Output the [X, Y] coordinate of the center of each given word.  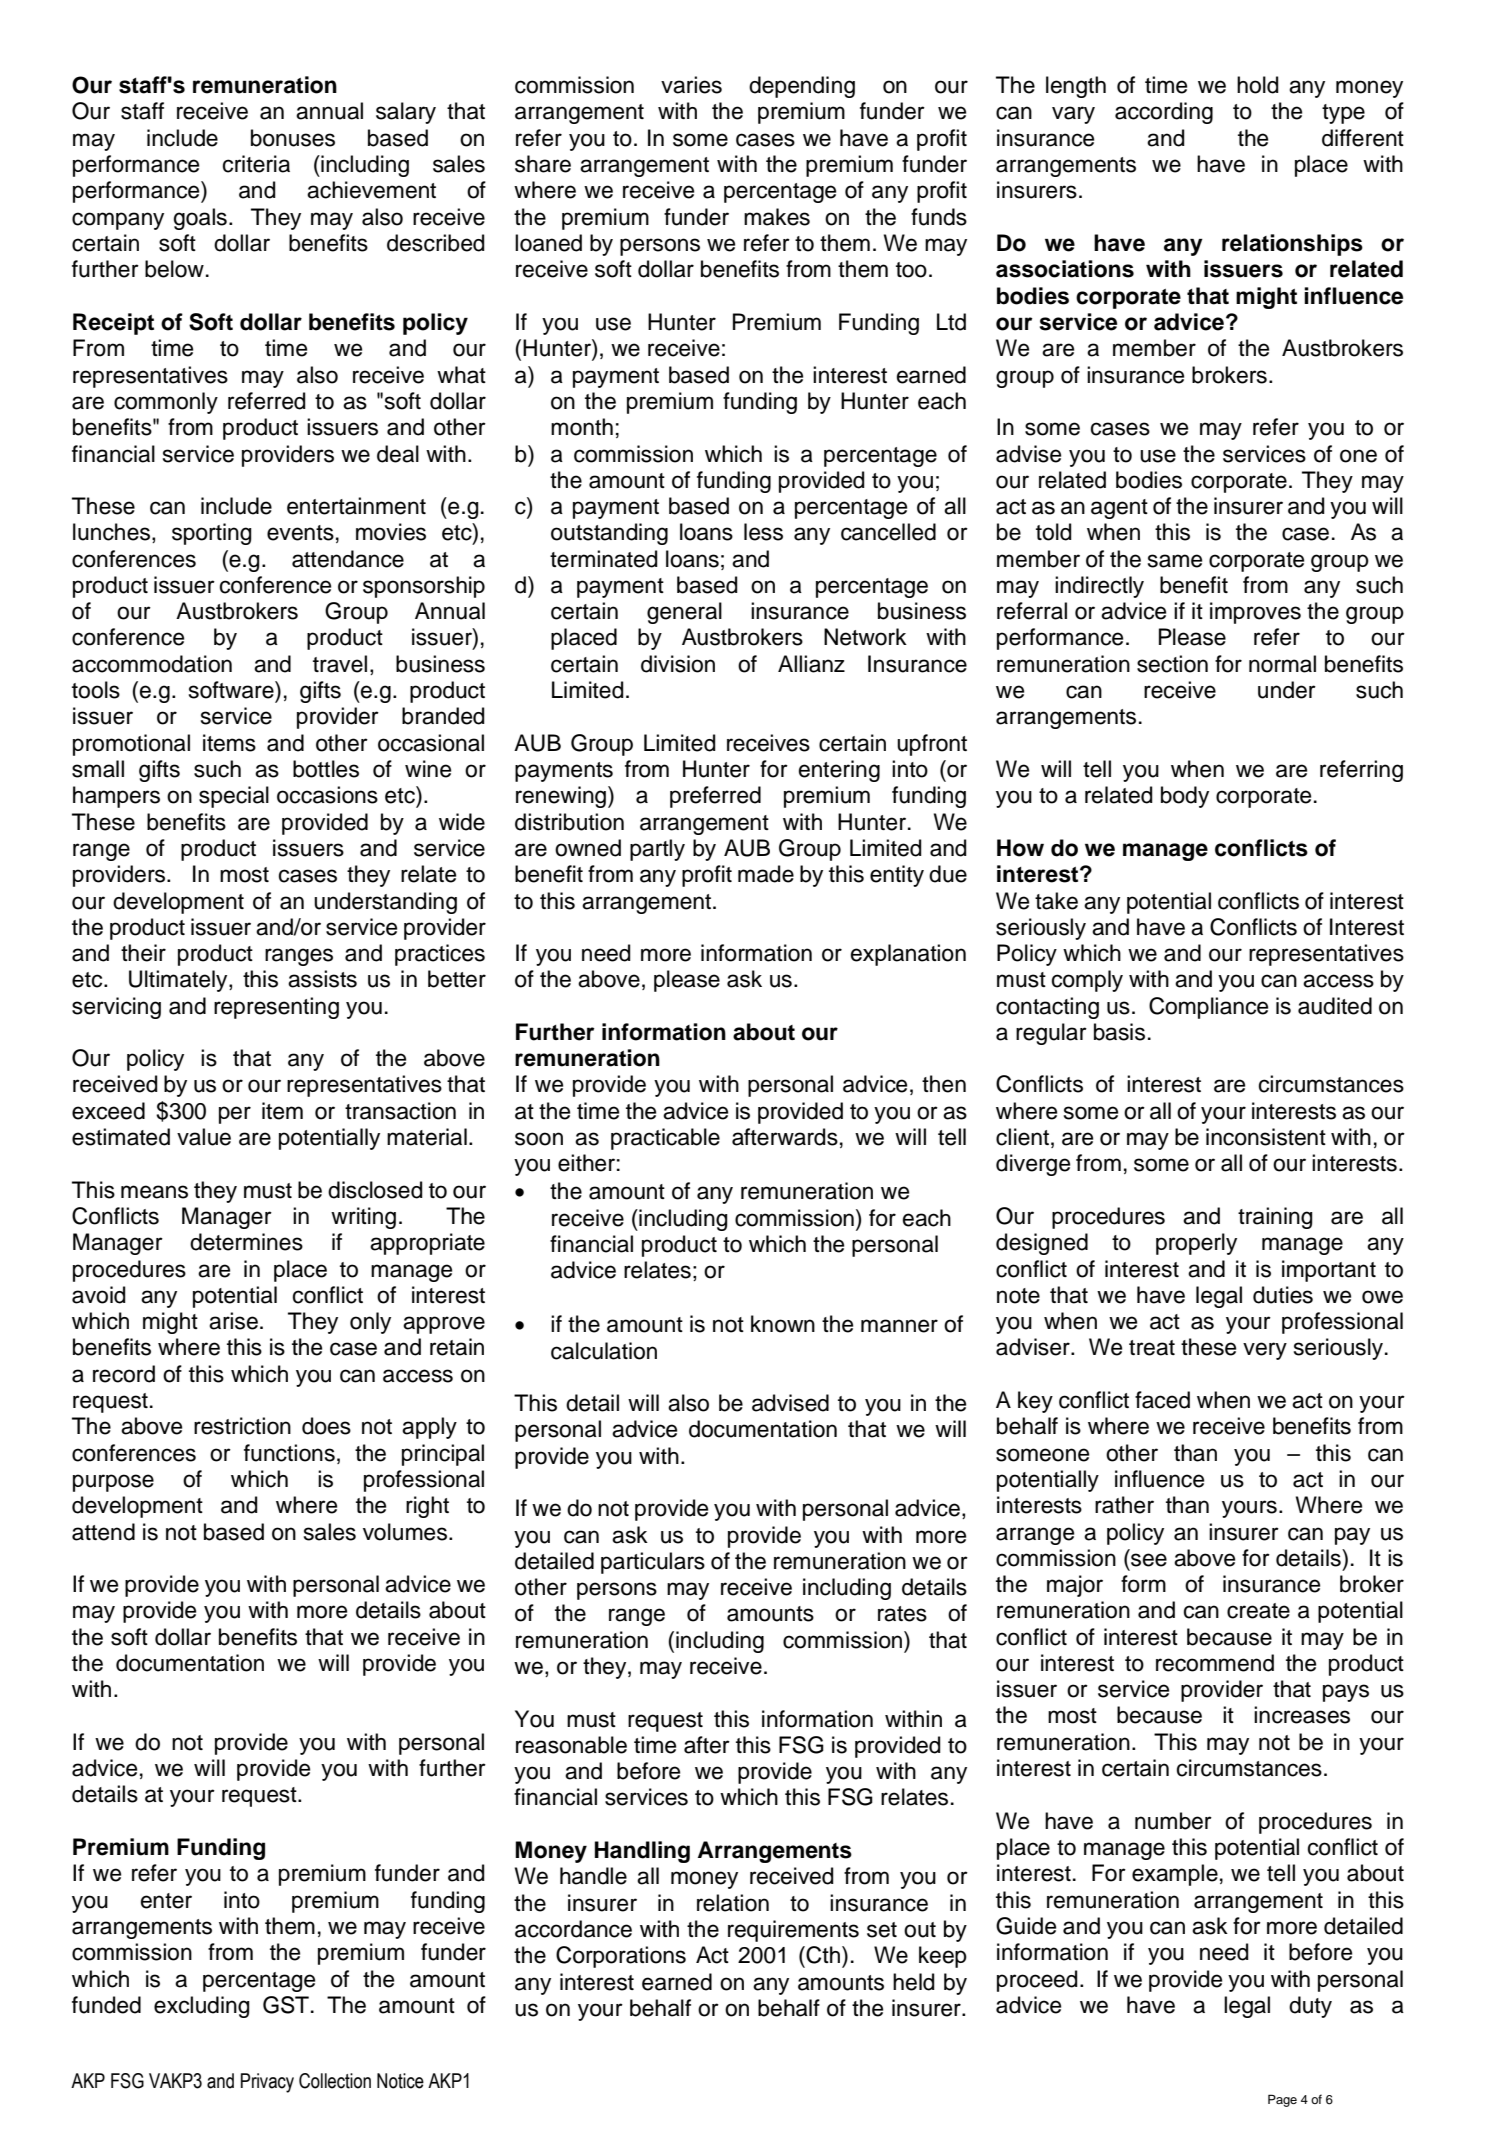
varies [691, 85]
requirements [793, 1931]
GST [286, 2005]
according [1164, 113]
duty [1310, 2007]
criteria [256, 164]
